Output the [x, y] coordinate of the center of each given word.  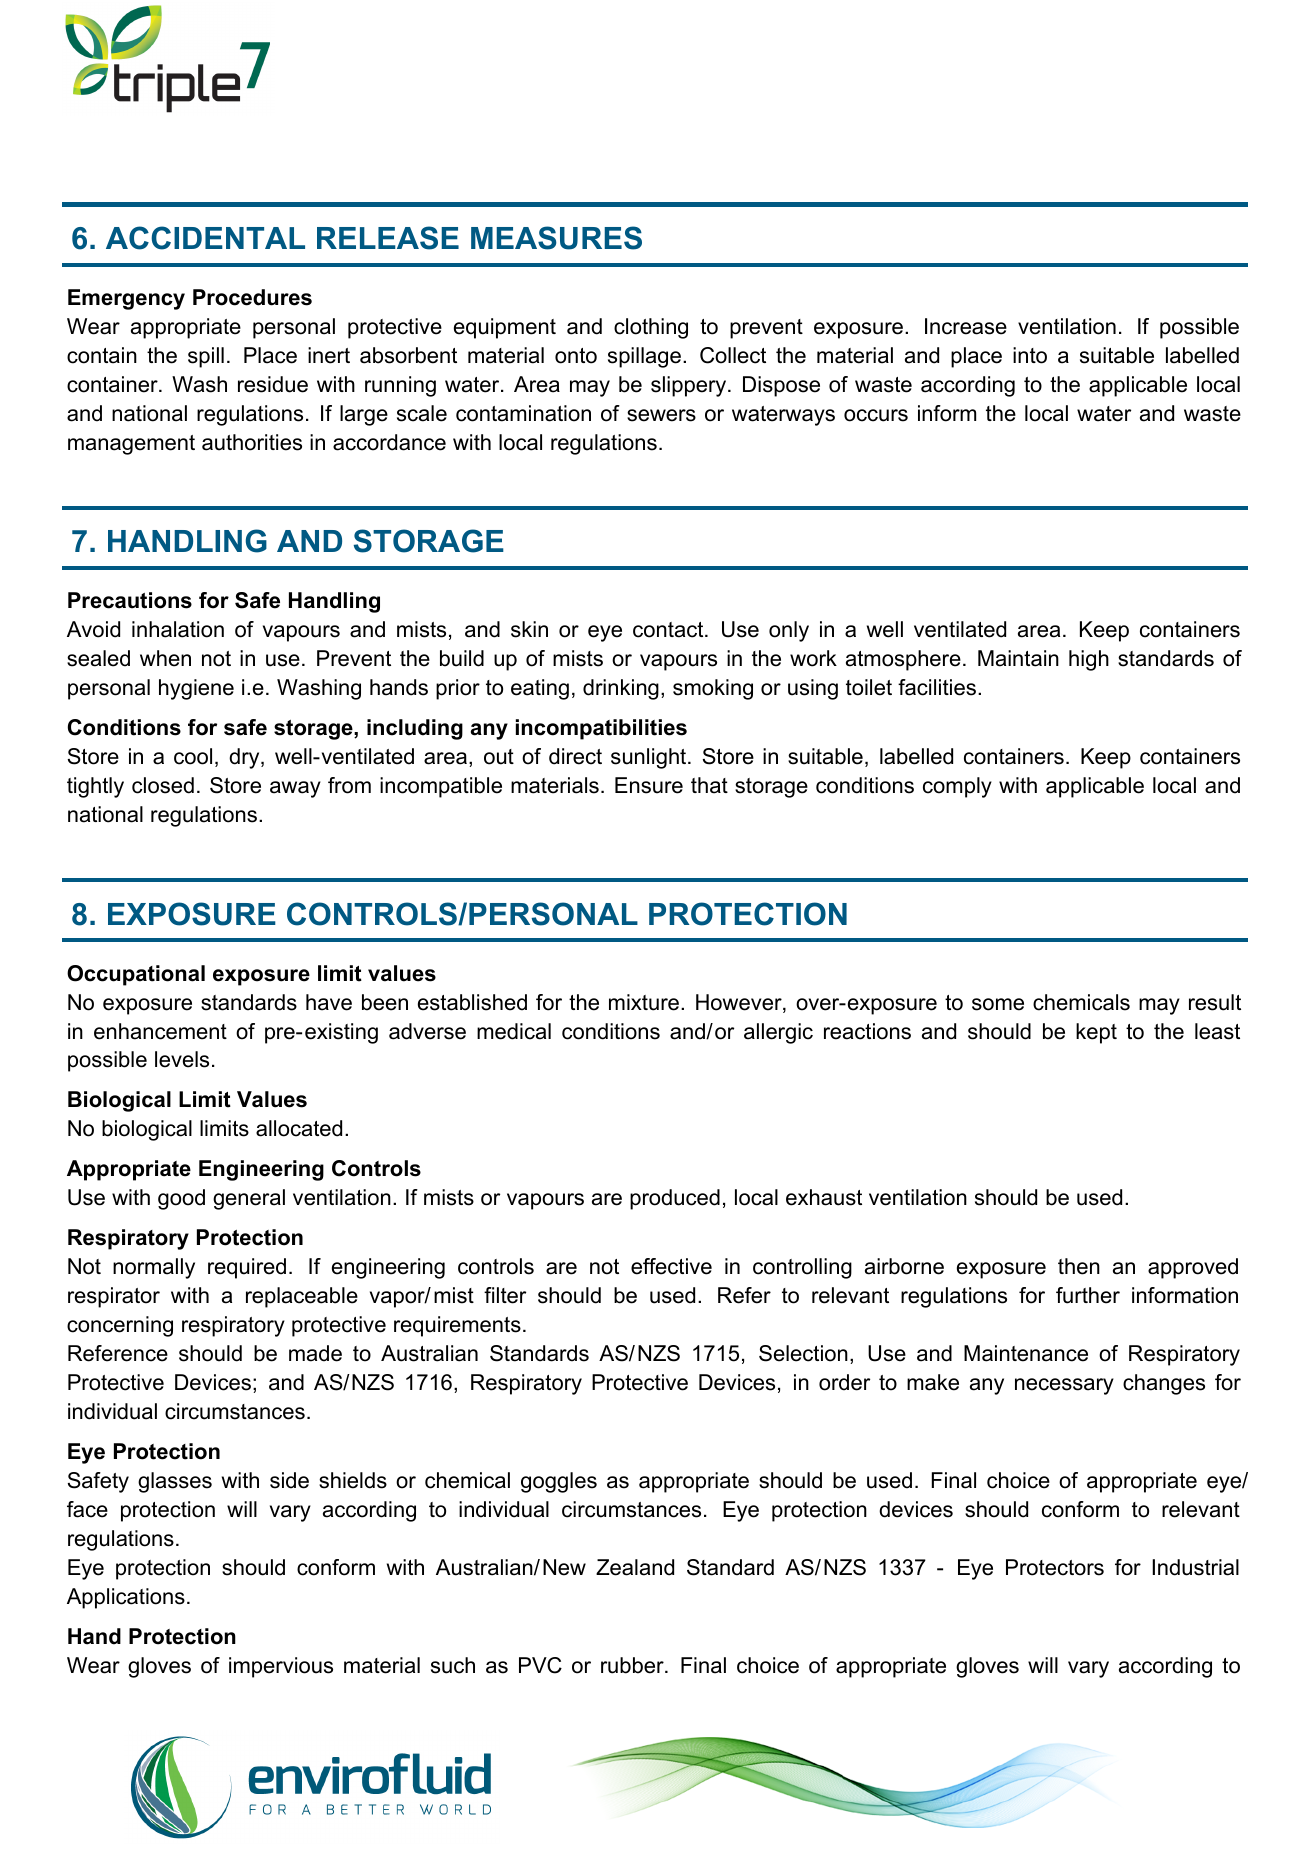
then [1079, 1266]
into [1030, 355]
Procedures [252, 297]
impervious [281, 1667]
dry [245, 758]
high [1089, 660]
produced [675, 1199]
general [249, 1199]
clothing [651, 328]
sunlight [650, 758]
